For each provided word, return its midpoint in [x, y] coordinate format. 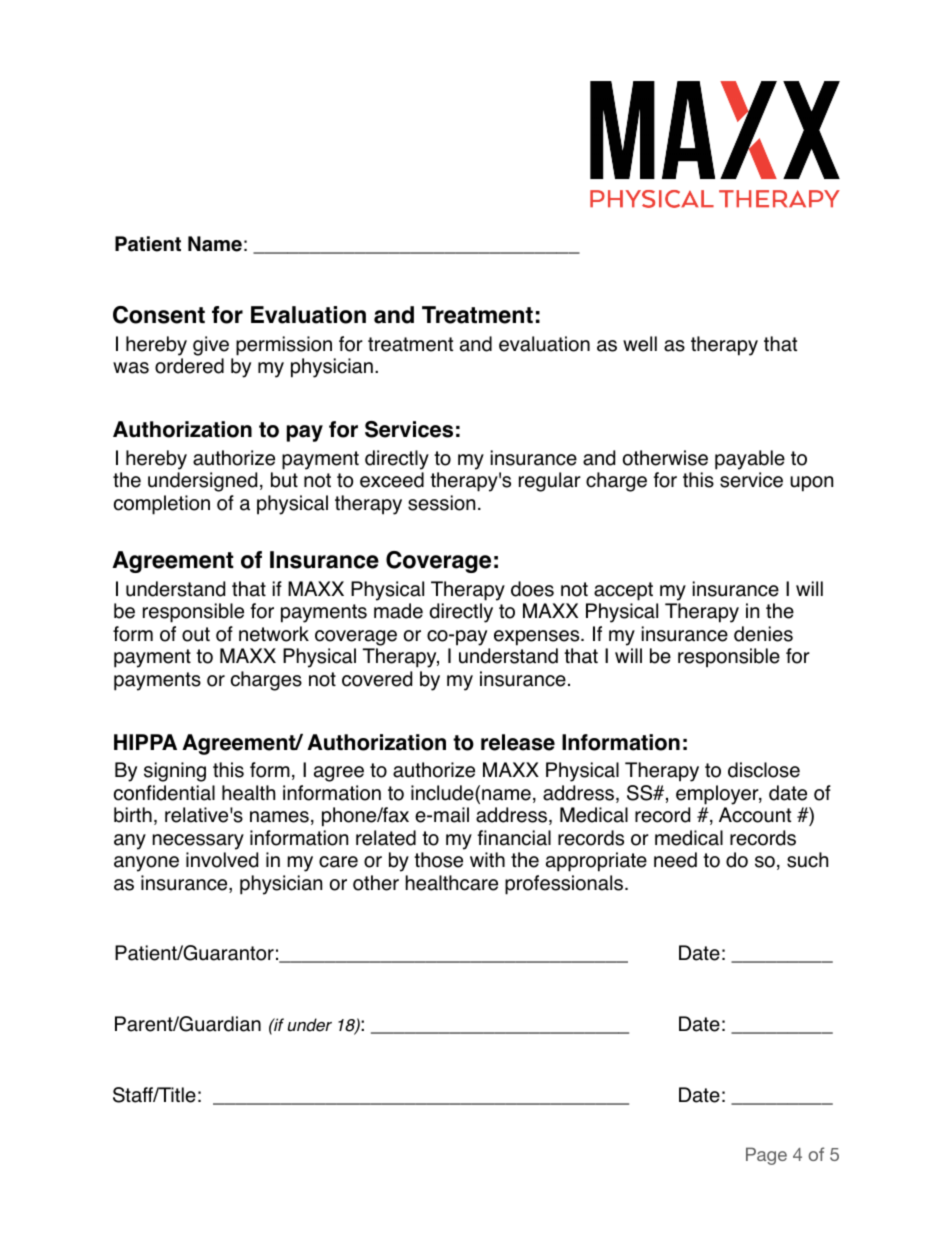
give [211, 346]
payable [750, 460]
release [518, 742]
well [640, 344]
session [441, 503]
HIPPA [145, 742]
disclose [764, 770]
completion [162, 505]
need [675, 860]
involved [222, 860]
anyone [146, 864]
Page [766, 1156]
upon [811, 484]
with [487, 859]
